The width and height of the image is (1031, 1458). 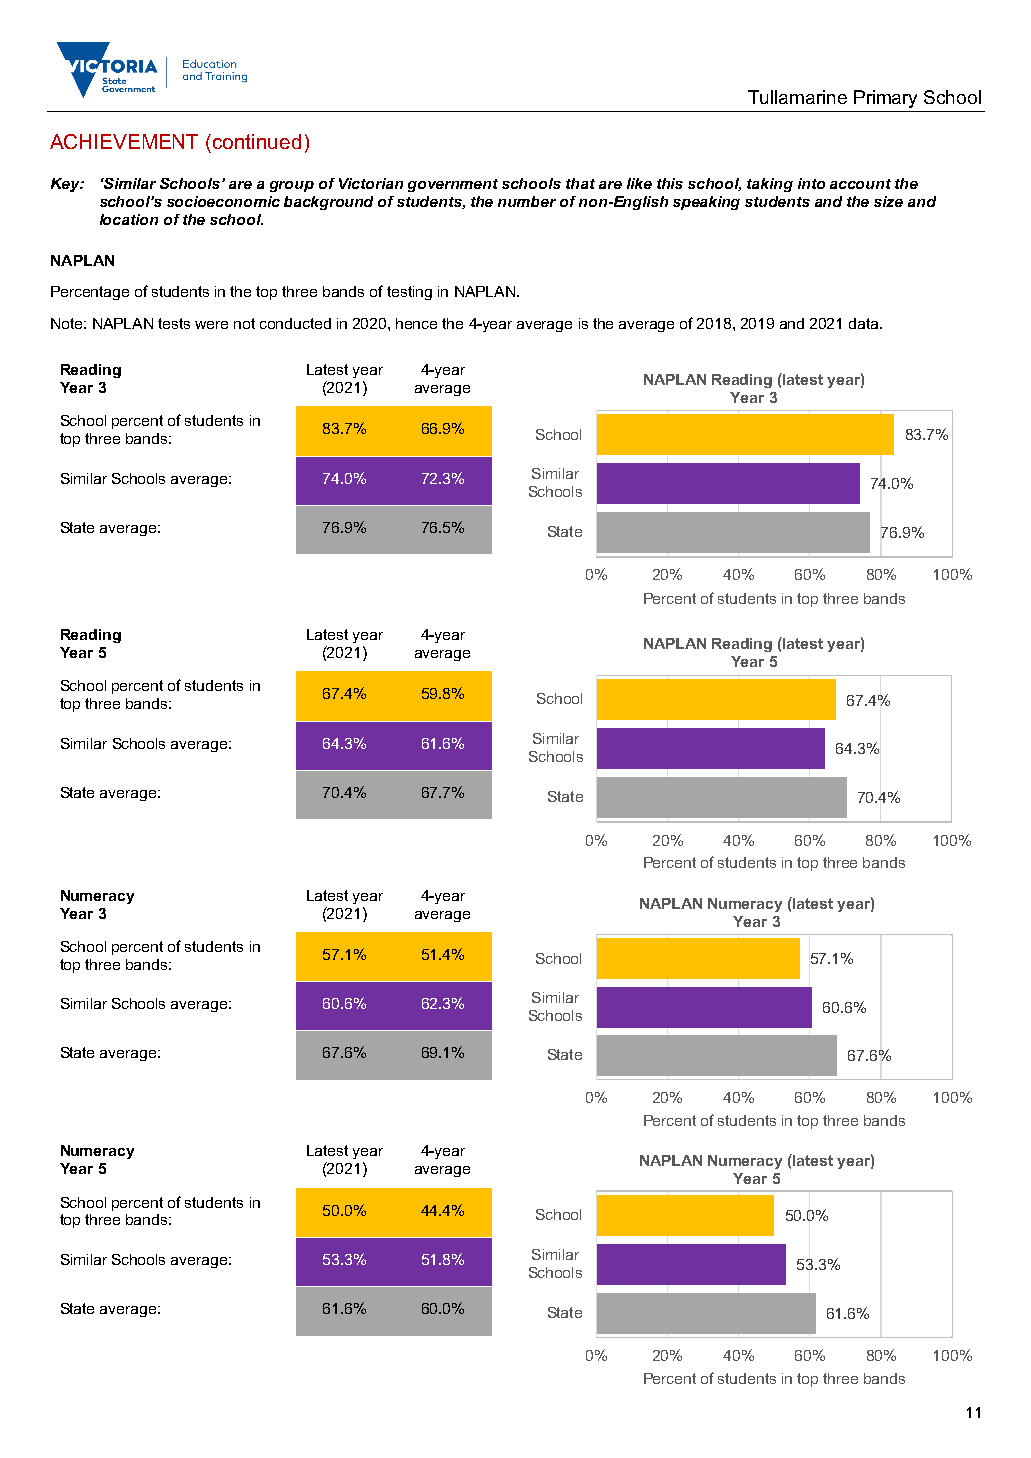 What do you see at coordinates (453, 185) in the image?
I see `government` at bounding box center [453, 185].
